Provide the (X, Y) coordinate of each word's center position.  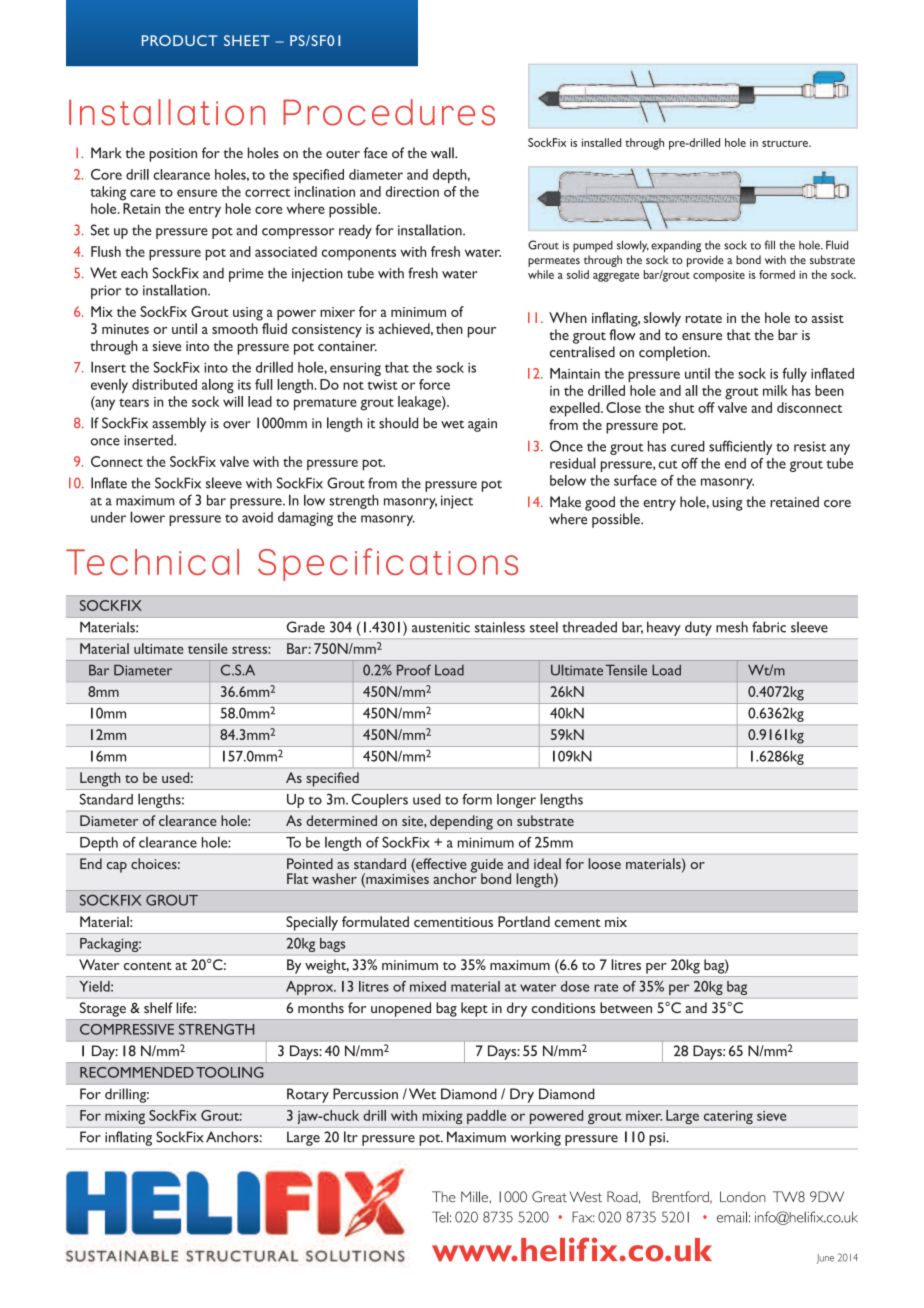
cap (117, 867)
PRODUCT (179, 40)
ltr (351, 1137)
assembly (179, 424)
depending (461, 822)
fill (770, 245)
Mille (474, 1197)
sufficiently (740, 447)
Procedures (389, 112)
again (482, 425)
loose (604, 863)
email (732, 1217)
